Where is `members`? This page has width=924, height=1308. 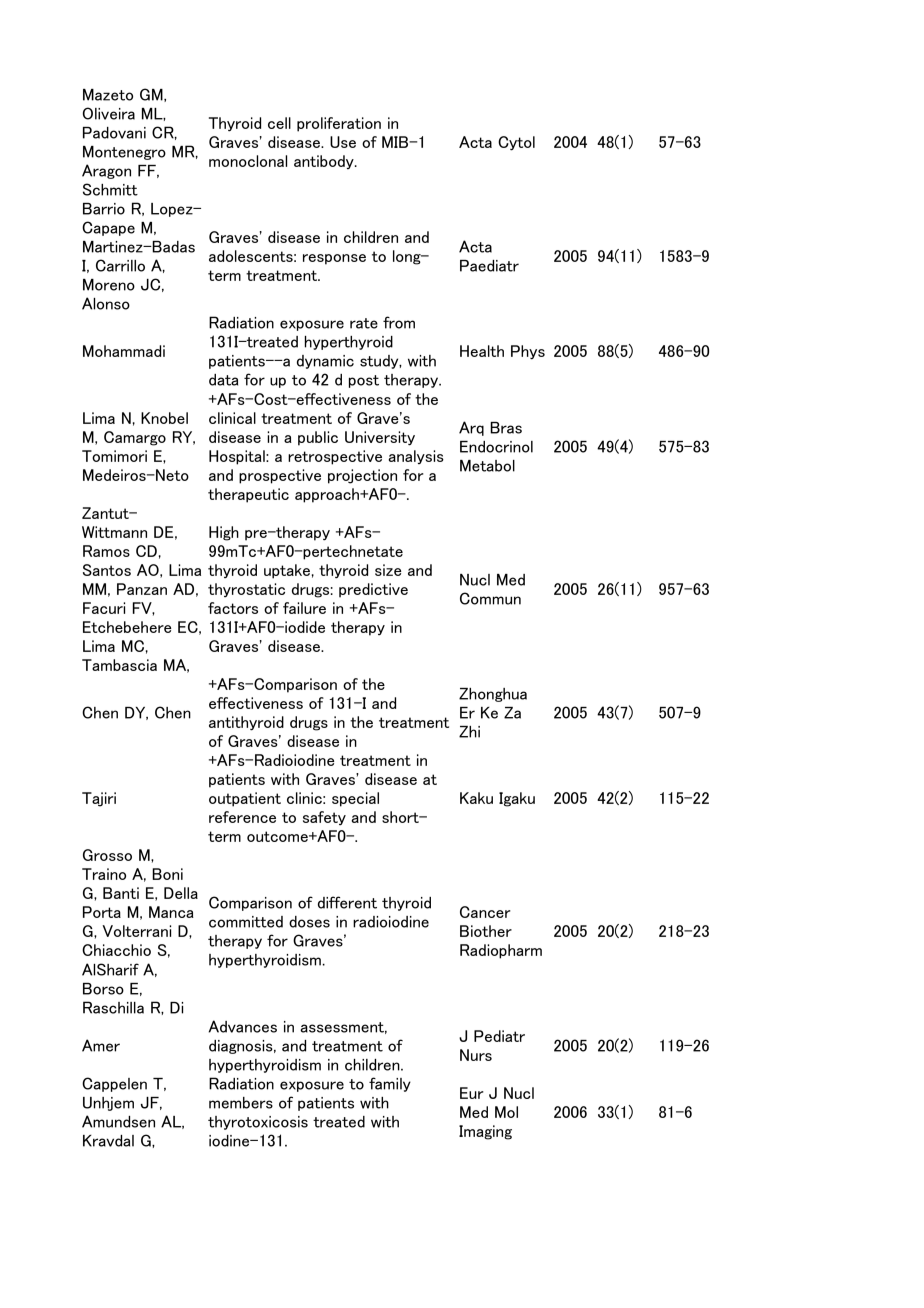 members is located at coordinates (241, 1103).
